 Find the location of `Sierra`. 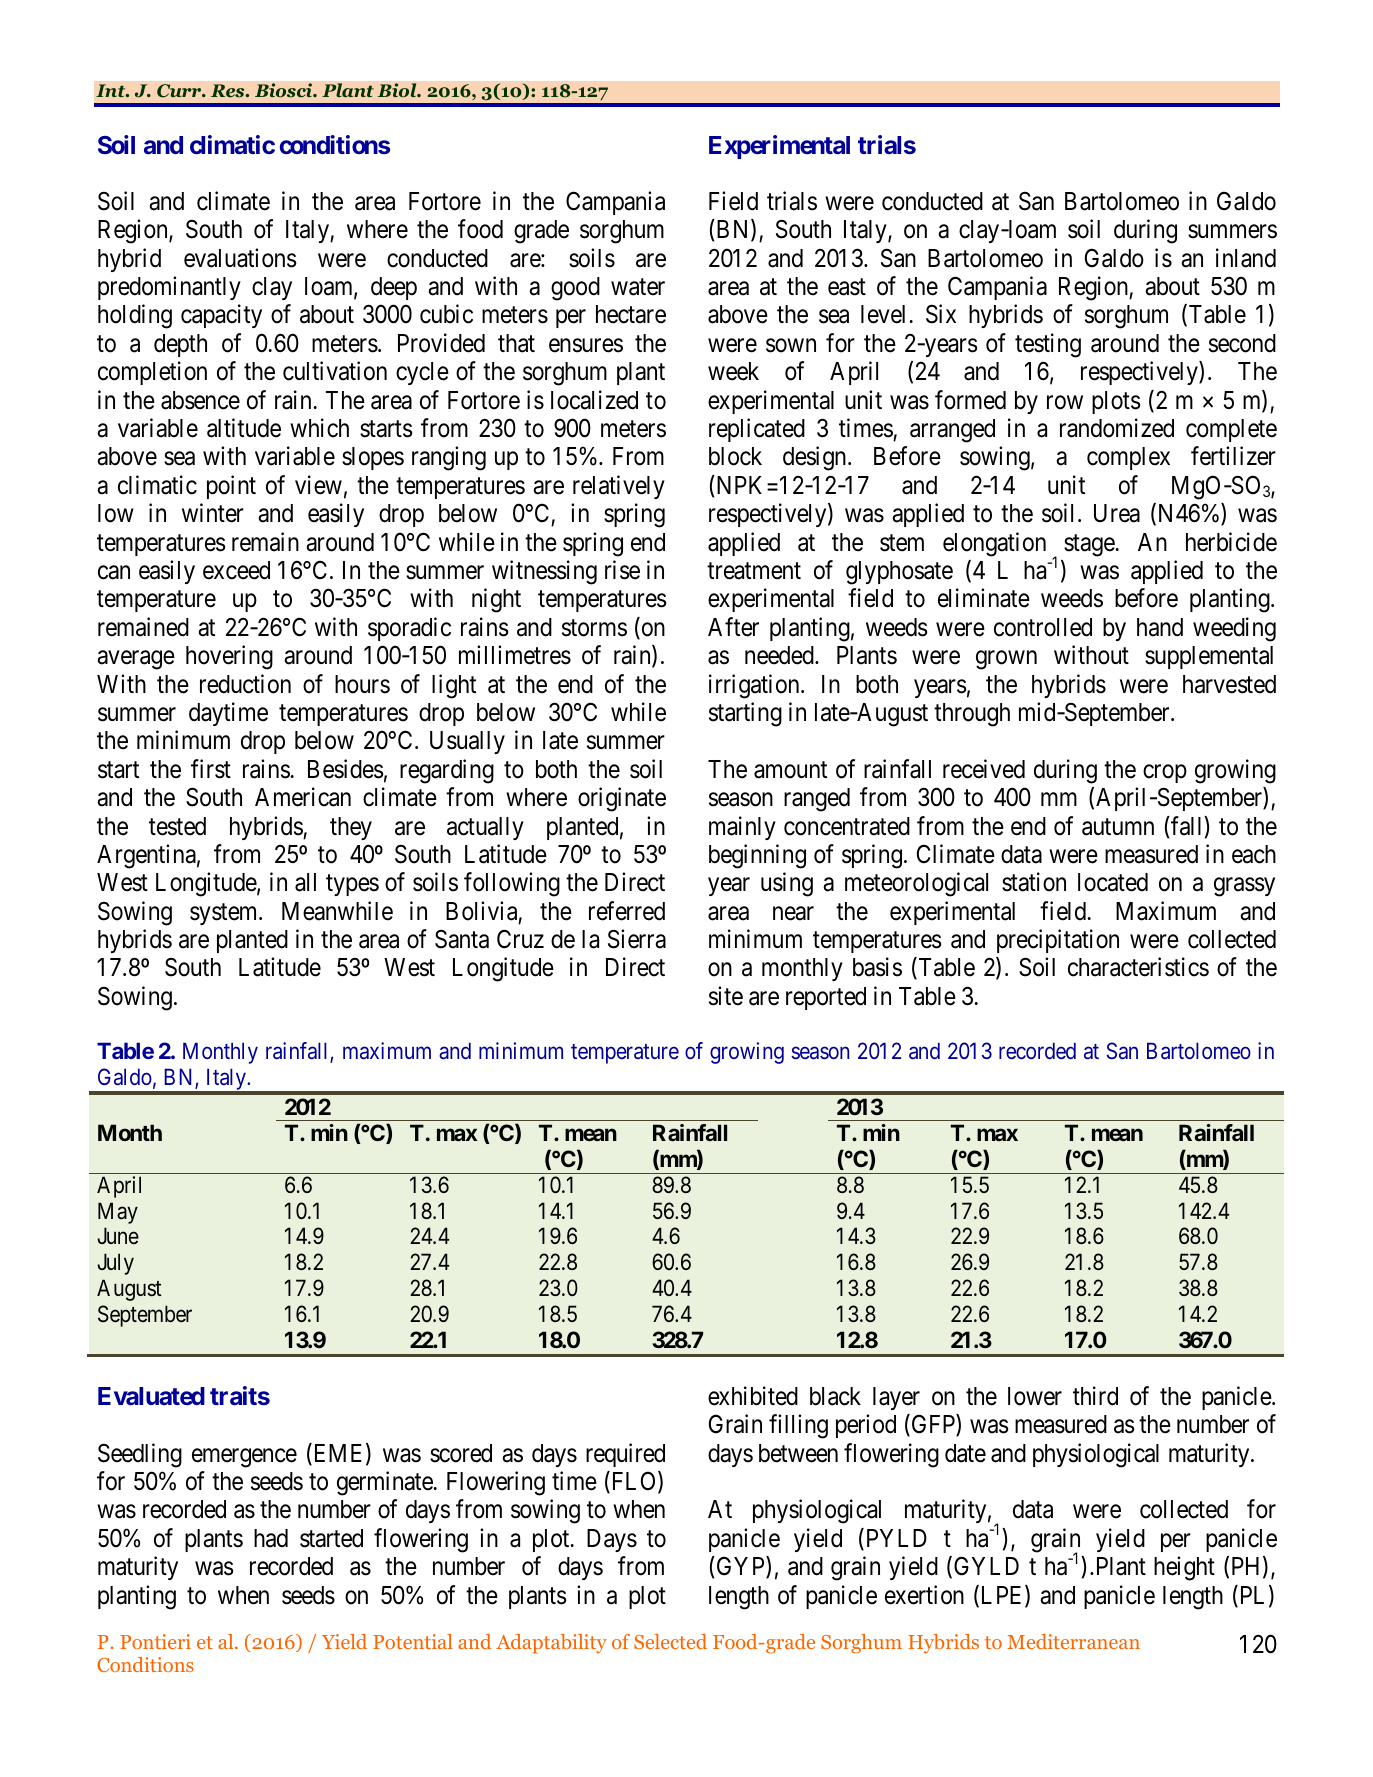

Sierra is located at coordinates (637, 939).
